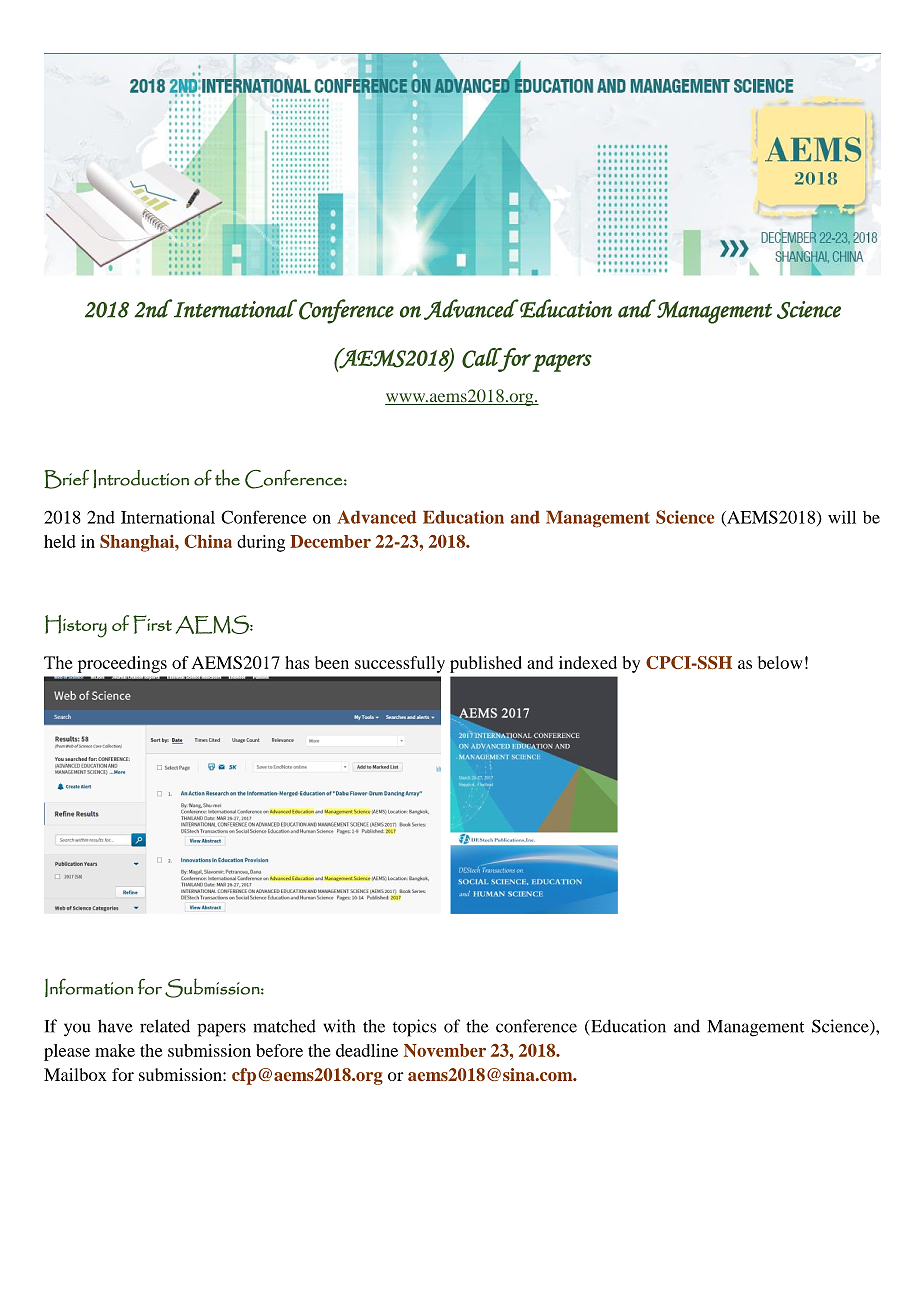 The width and height of the page is (924, 1308). What do you see at coordinates (780, 662) in the page?
I see `below` at bounding box center [780, 662].
